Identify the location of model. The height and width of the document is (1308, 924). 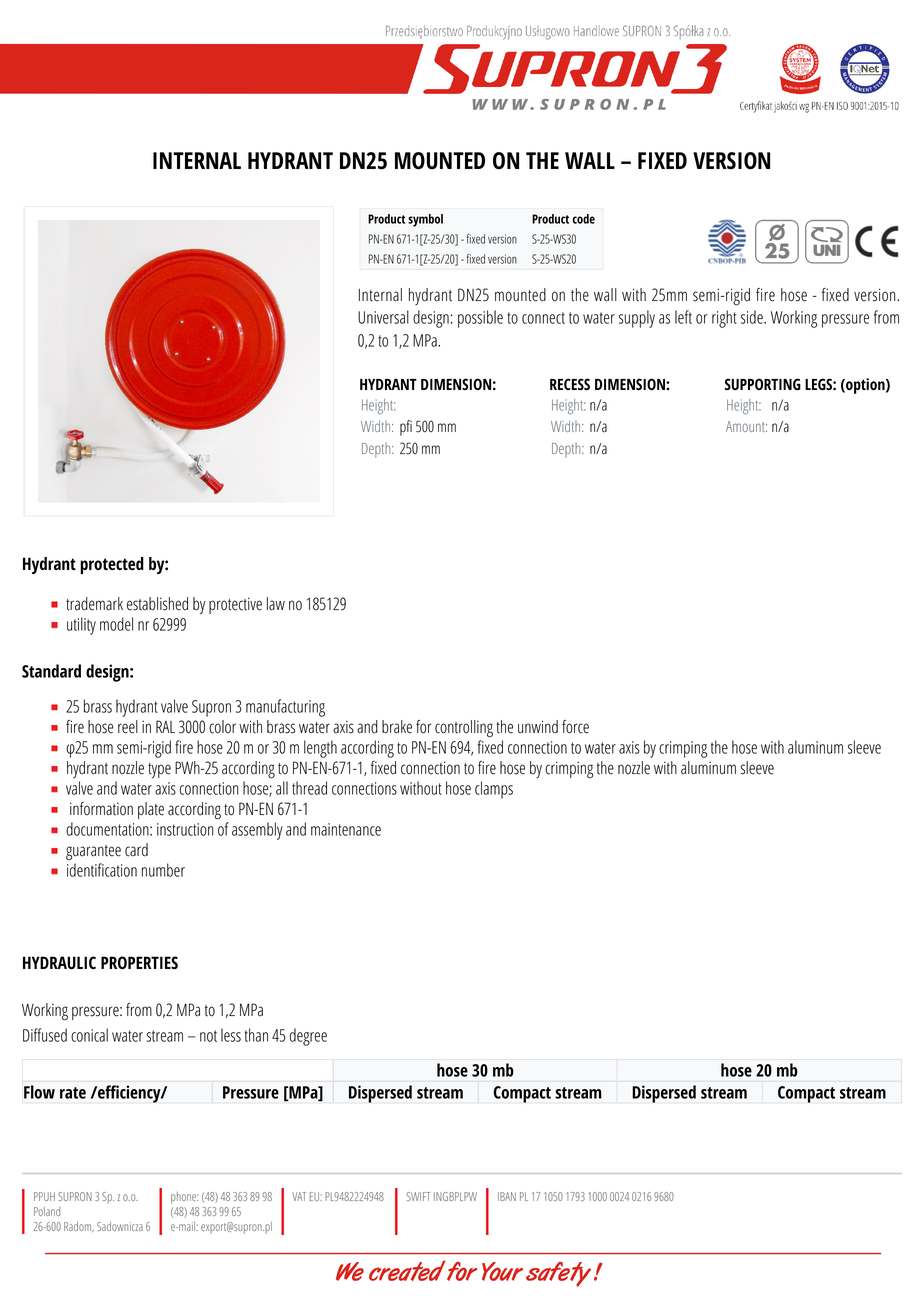
(116, 624).
